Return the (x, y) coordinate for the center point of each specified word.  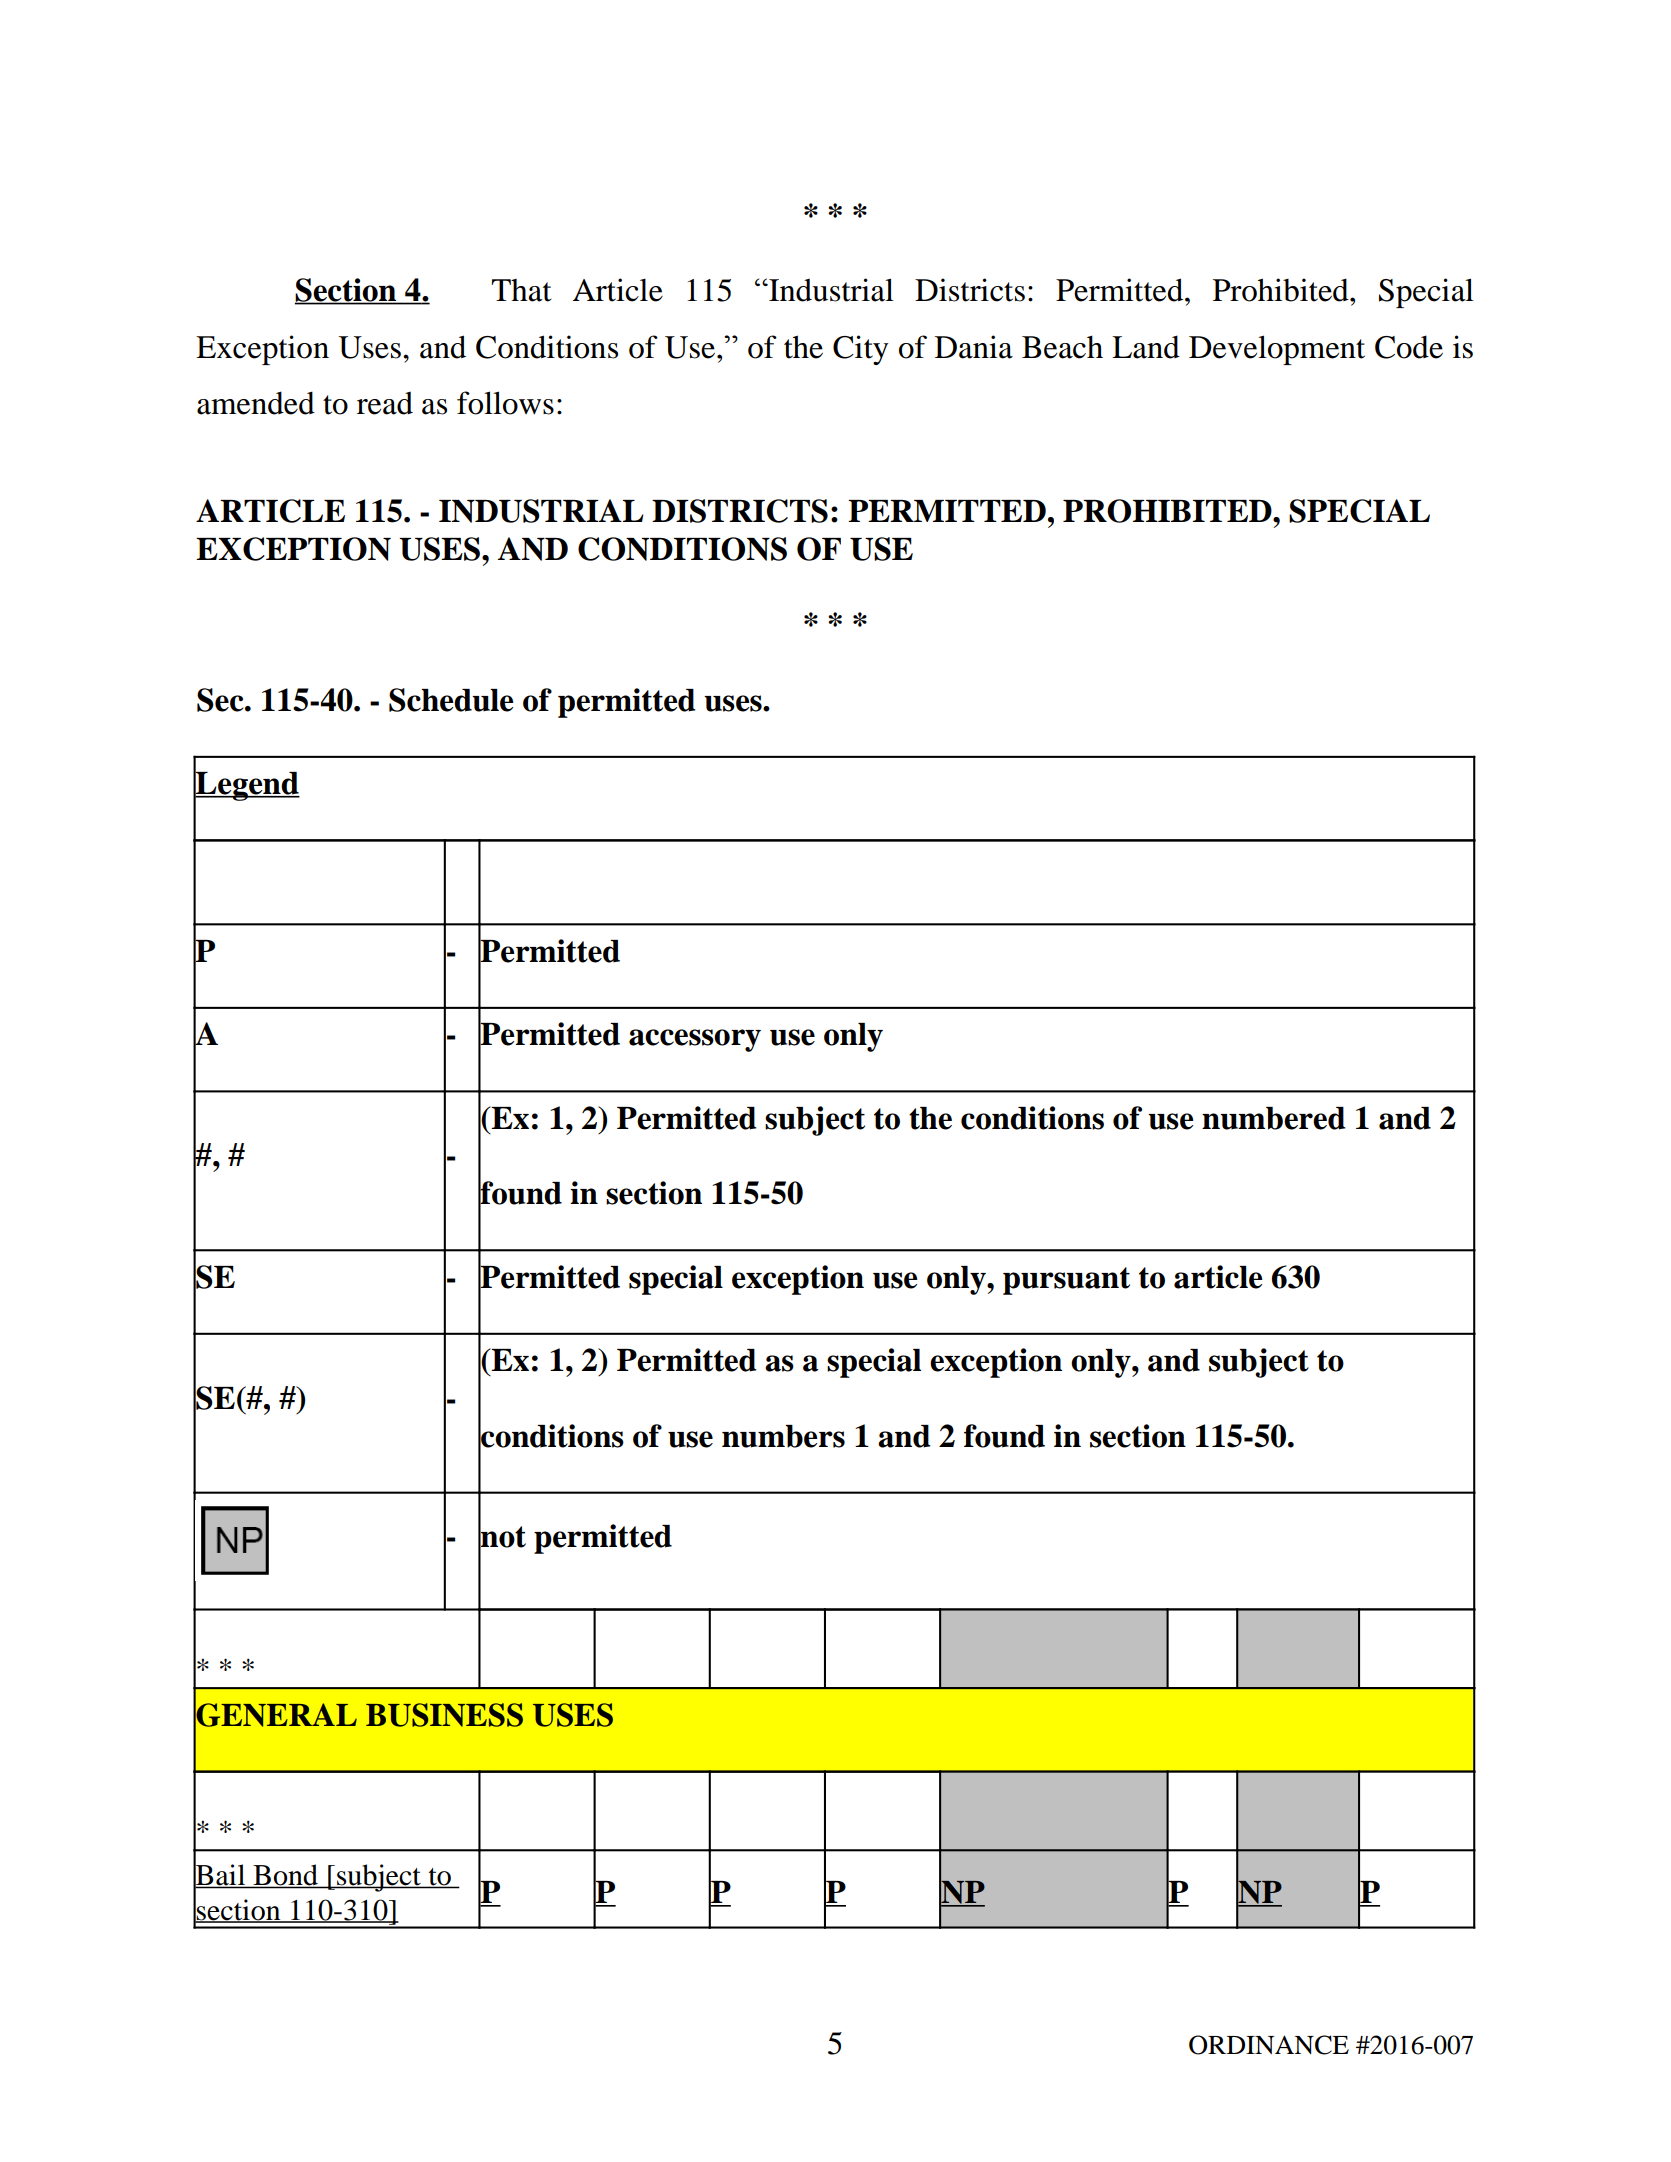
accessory (695, 1040)
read (385, 403)
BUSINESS (444, 1715)
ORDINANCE (1269, 2045)
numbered (1274, 1118)
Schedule (451, 700)
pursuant (1066, 1281)
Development (1277, 350)
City (861, 350)
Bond (285, 1876)
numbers (783, 1436)
